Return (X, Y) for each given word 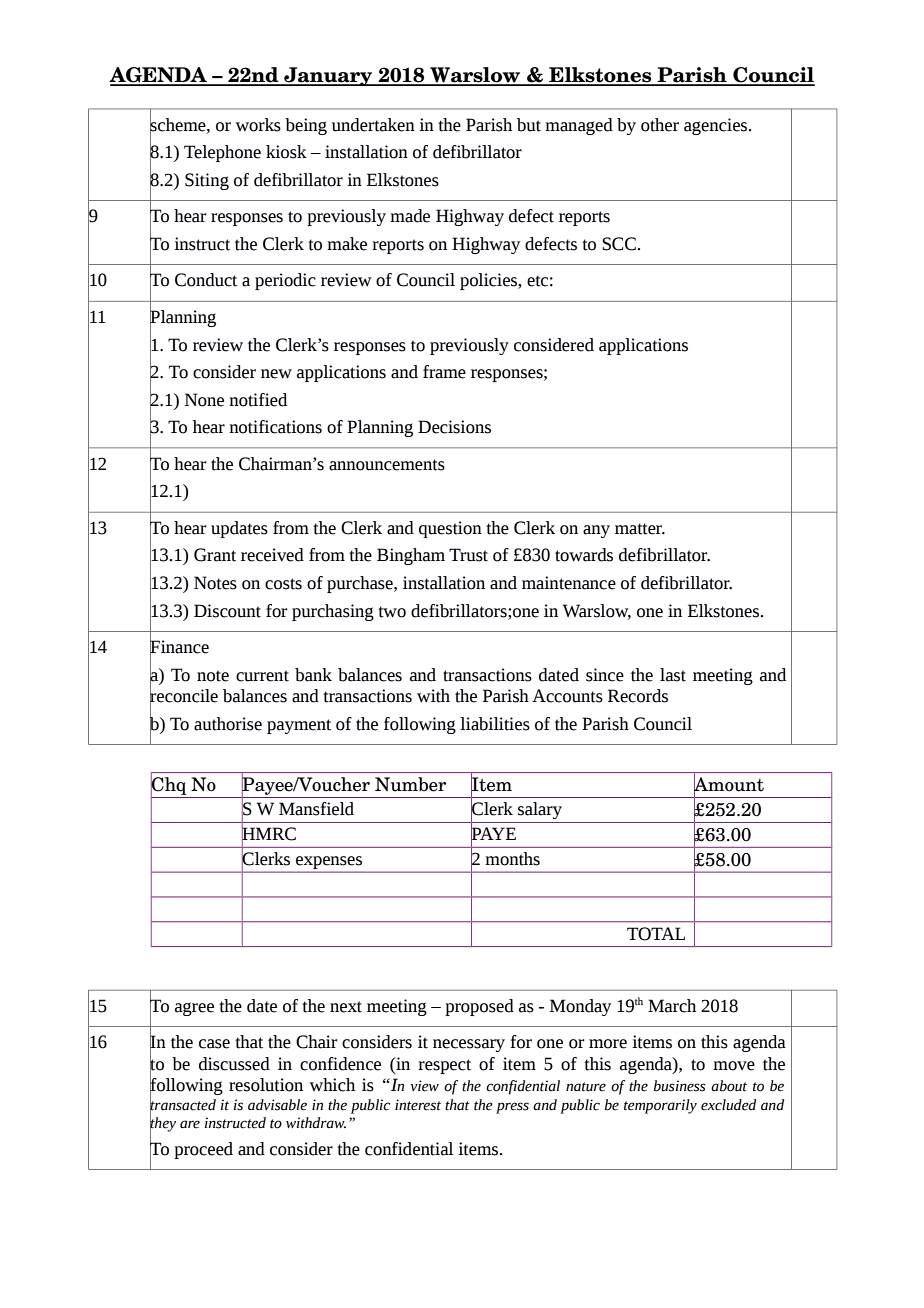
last (673, 675)
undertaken (373, 125)
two (392, 612)
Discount (227, 611)
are (190, 1124)
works (258, 125)
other (660, 125)
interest (418, 1105)
